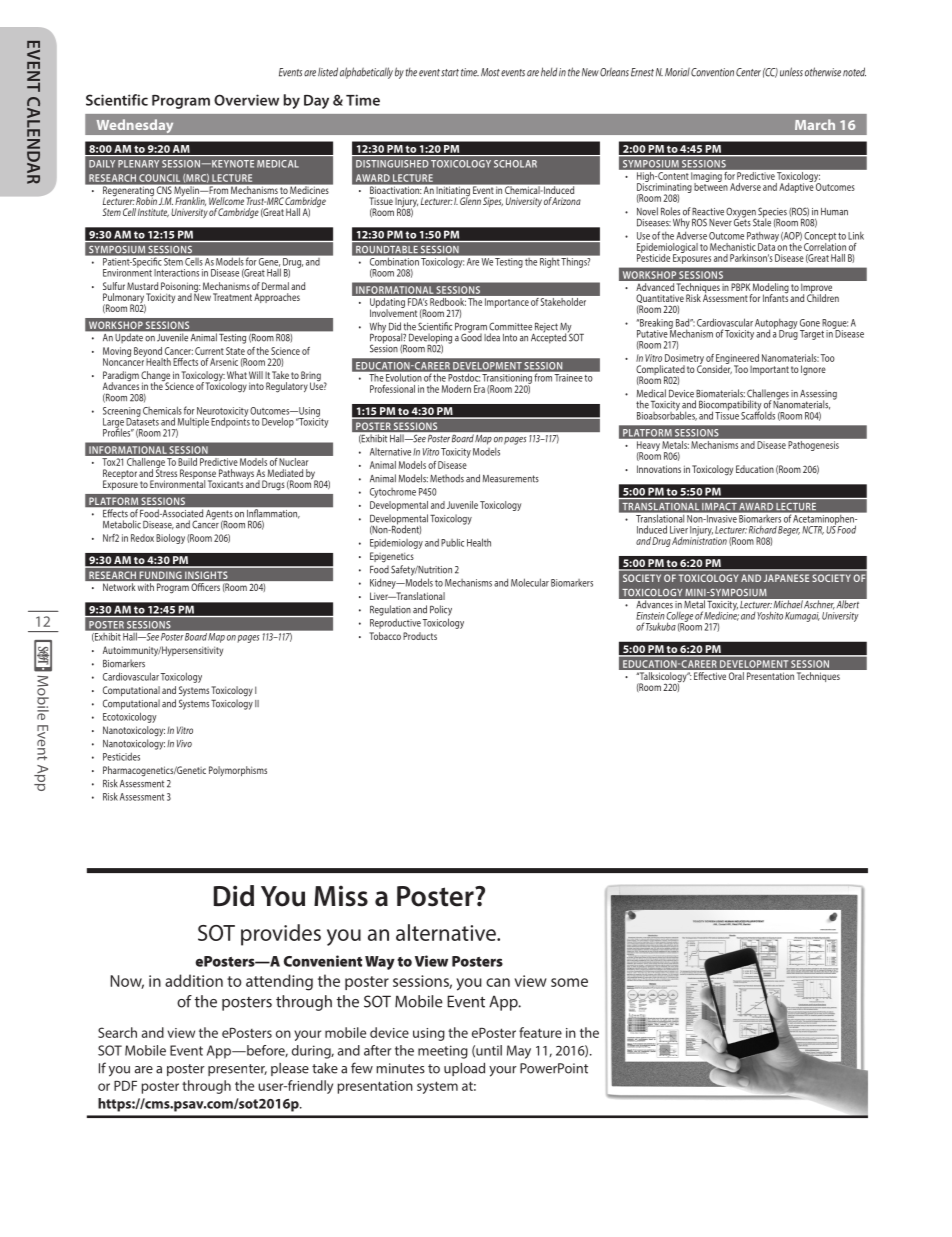 The height and width of the image is (1237, 952). Describe the element at coordinates (490, 72) in the image. I see `Most` at that location.
